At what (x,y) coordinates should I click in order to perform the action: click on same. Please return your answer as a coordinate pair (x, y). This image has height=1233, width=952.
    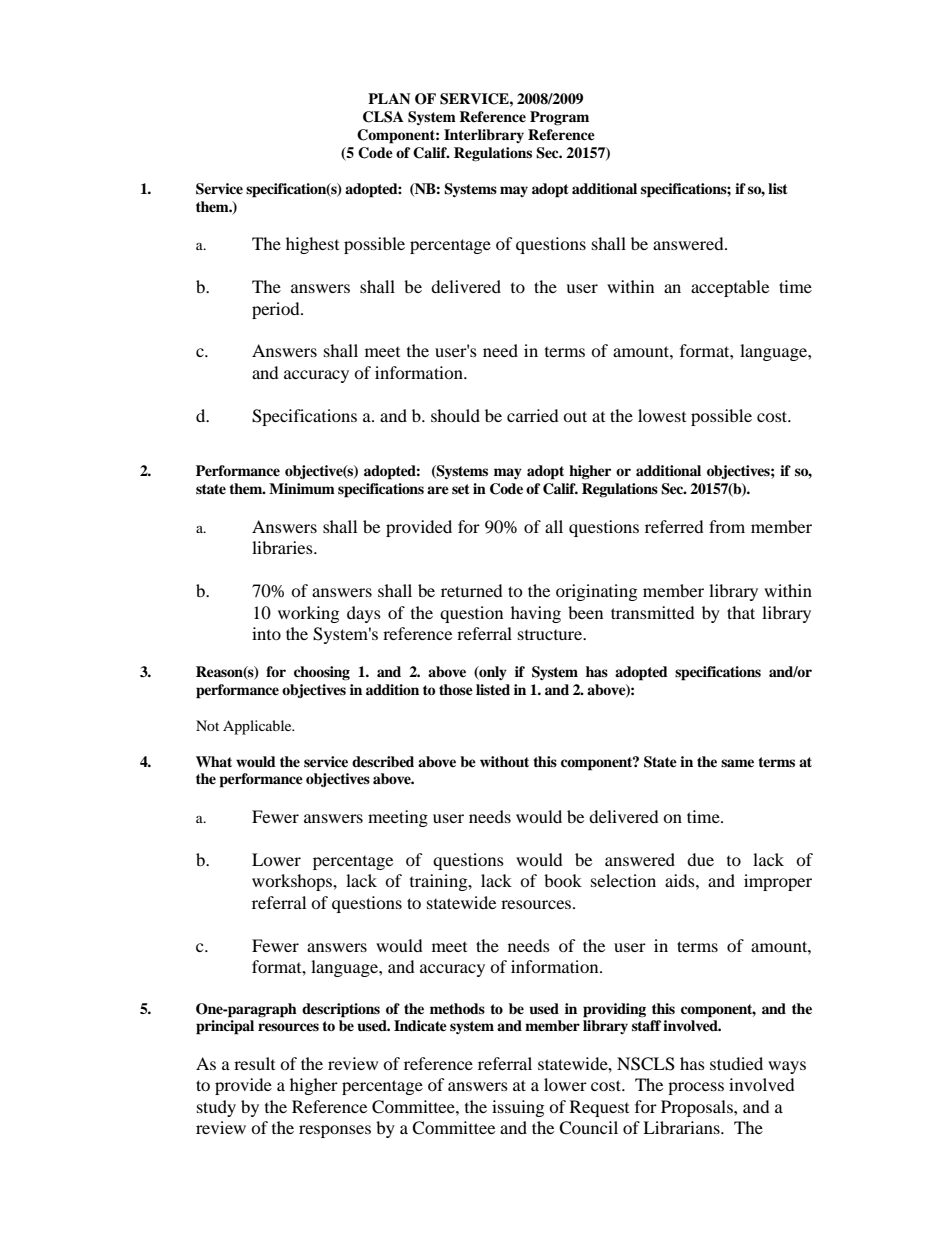
    Looking at the image, I should click on (737, 763).
